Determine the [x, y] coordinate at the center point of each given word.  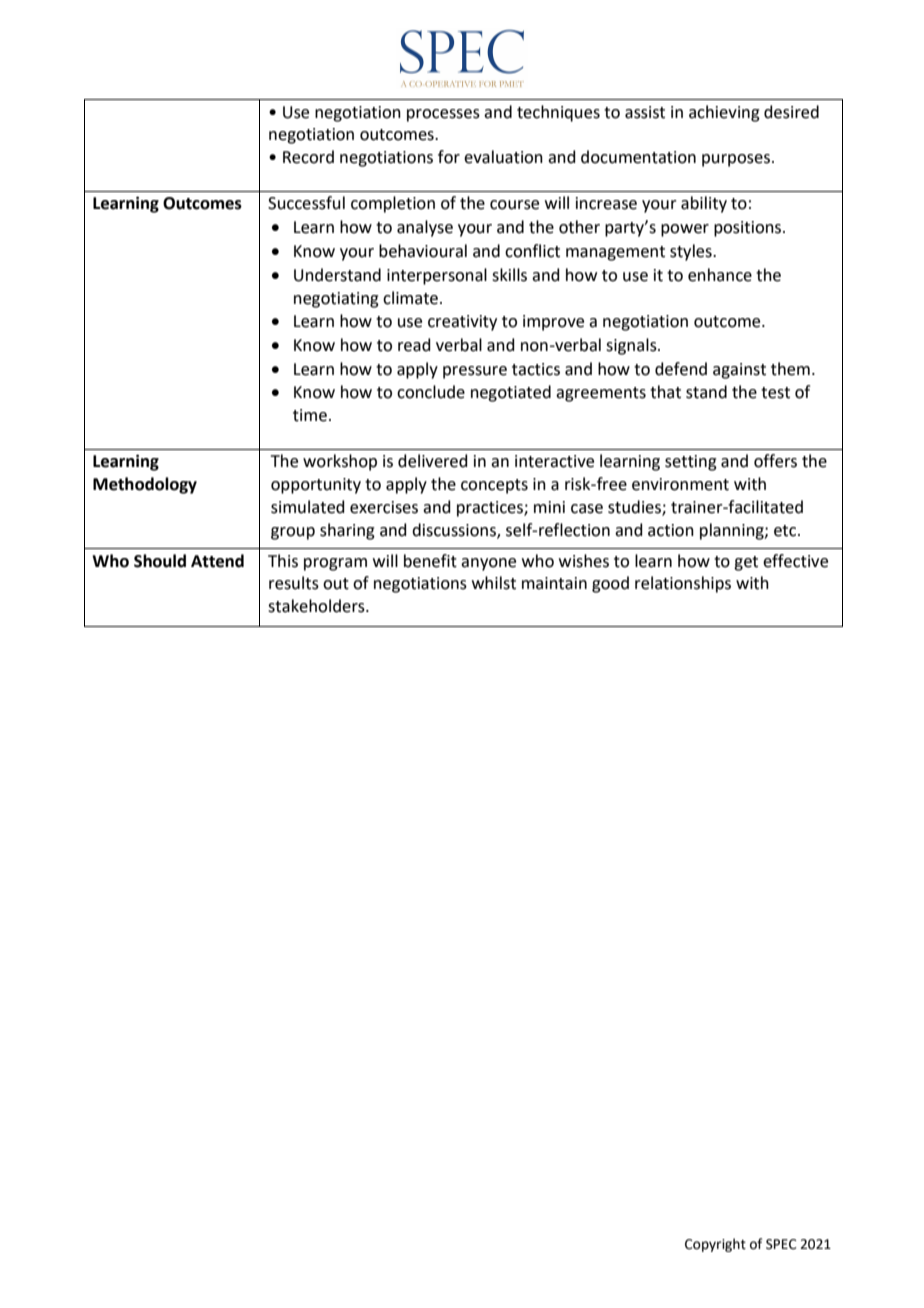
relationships [683, 584]
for [449, 157]
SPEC [781, 1244]
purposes [736, 160]
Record [308, 157]
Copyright [715, 1245]
